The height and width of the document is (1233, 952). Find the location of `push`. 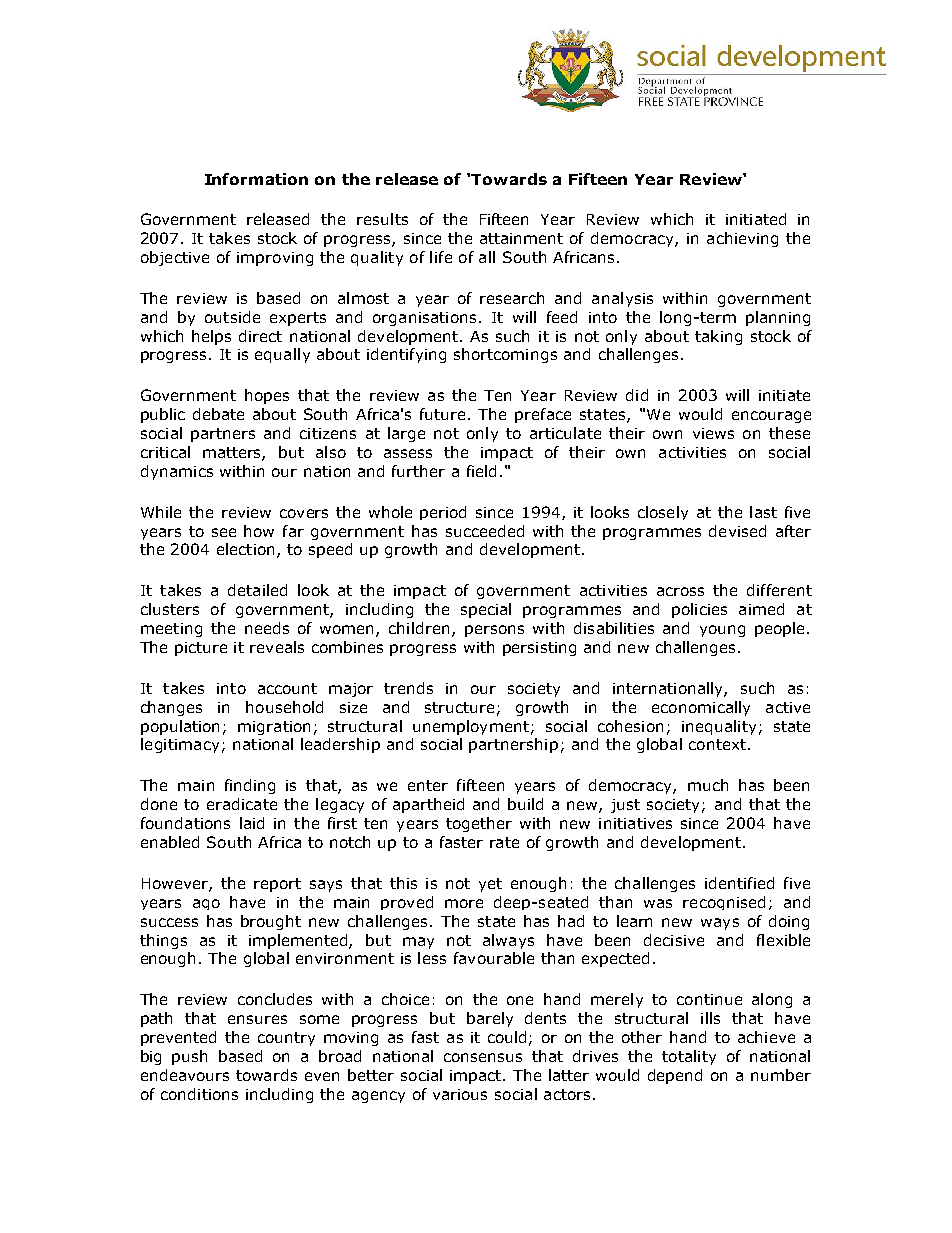

push is located at coordinates (189, 1057).
